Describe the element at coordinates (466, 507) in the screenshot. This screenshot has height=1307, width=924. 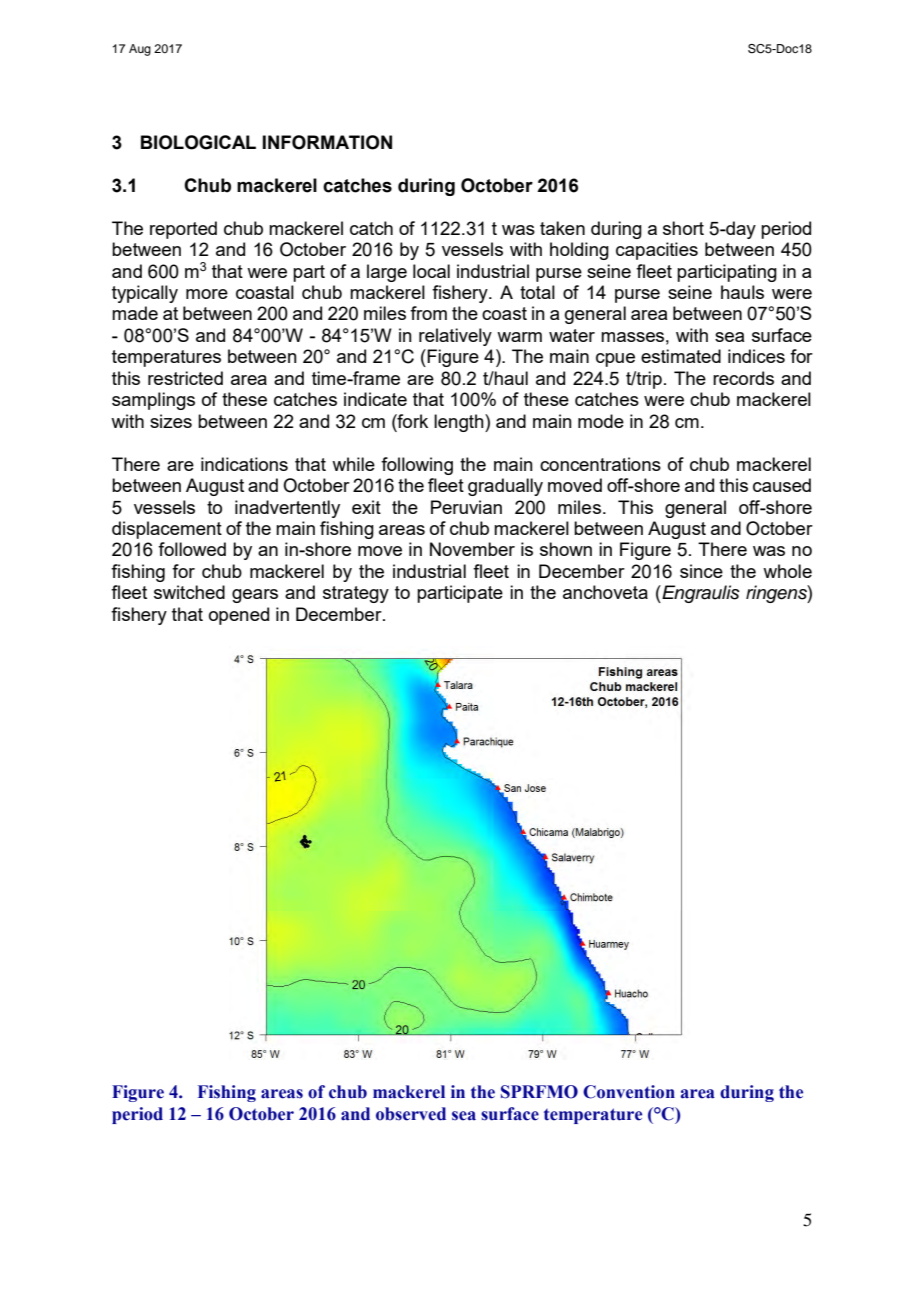
I see `Peruvian` at that location.
